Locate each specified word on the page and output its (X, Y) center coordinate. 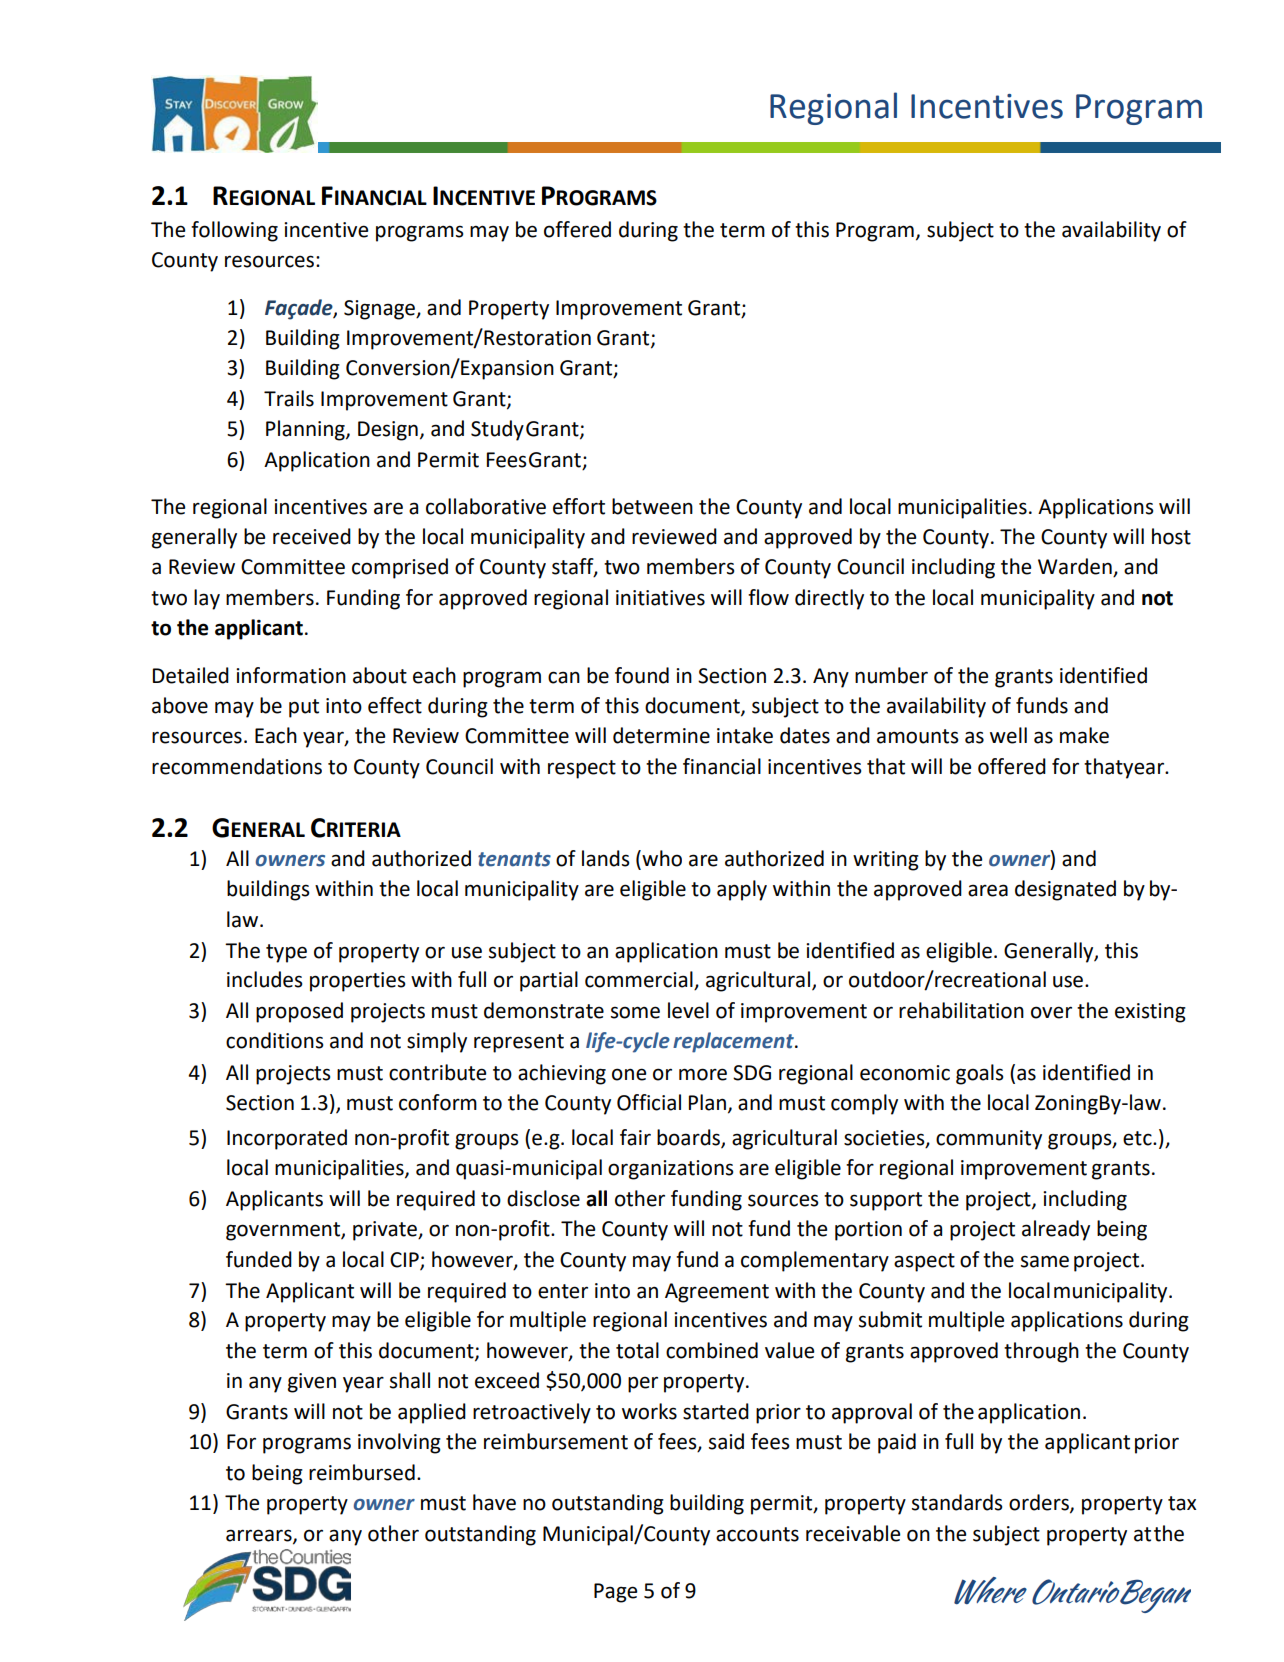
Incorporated (287, 1139)
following (234, 231)
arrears (260, 1536)
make (1084, 735)
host (1171, 536)
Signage (380, 310)
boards (689, 1138)
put (304, 708)
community (989, 1140)
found (642, 675)
